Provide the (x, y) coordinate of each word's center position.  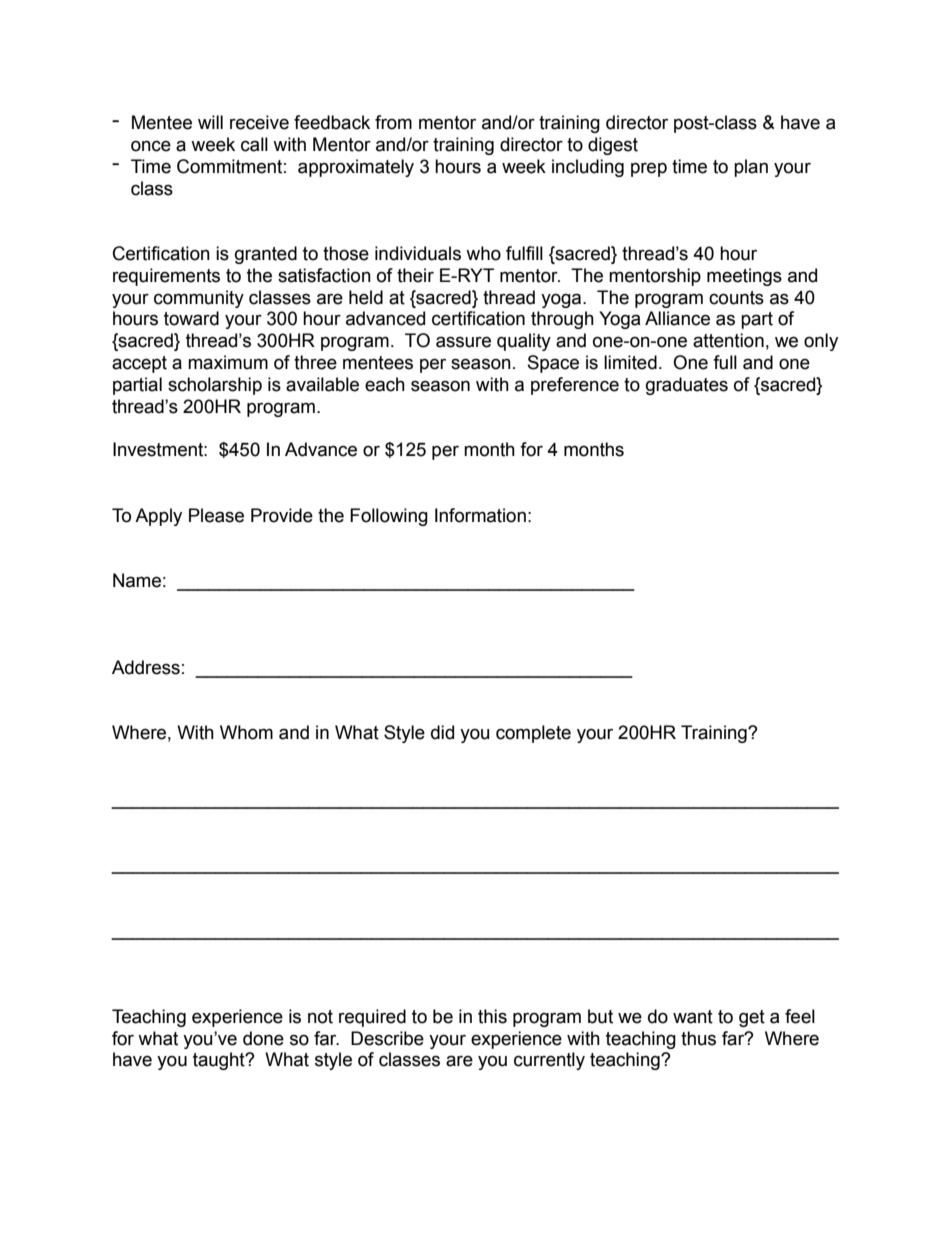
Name (137, 580)
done (263, 1038)
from (393, 122)
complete (533, 734)
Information (480, 515)
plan (751, 168)
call (254, 144)
